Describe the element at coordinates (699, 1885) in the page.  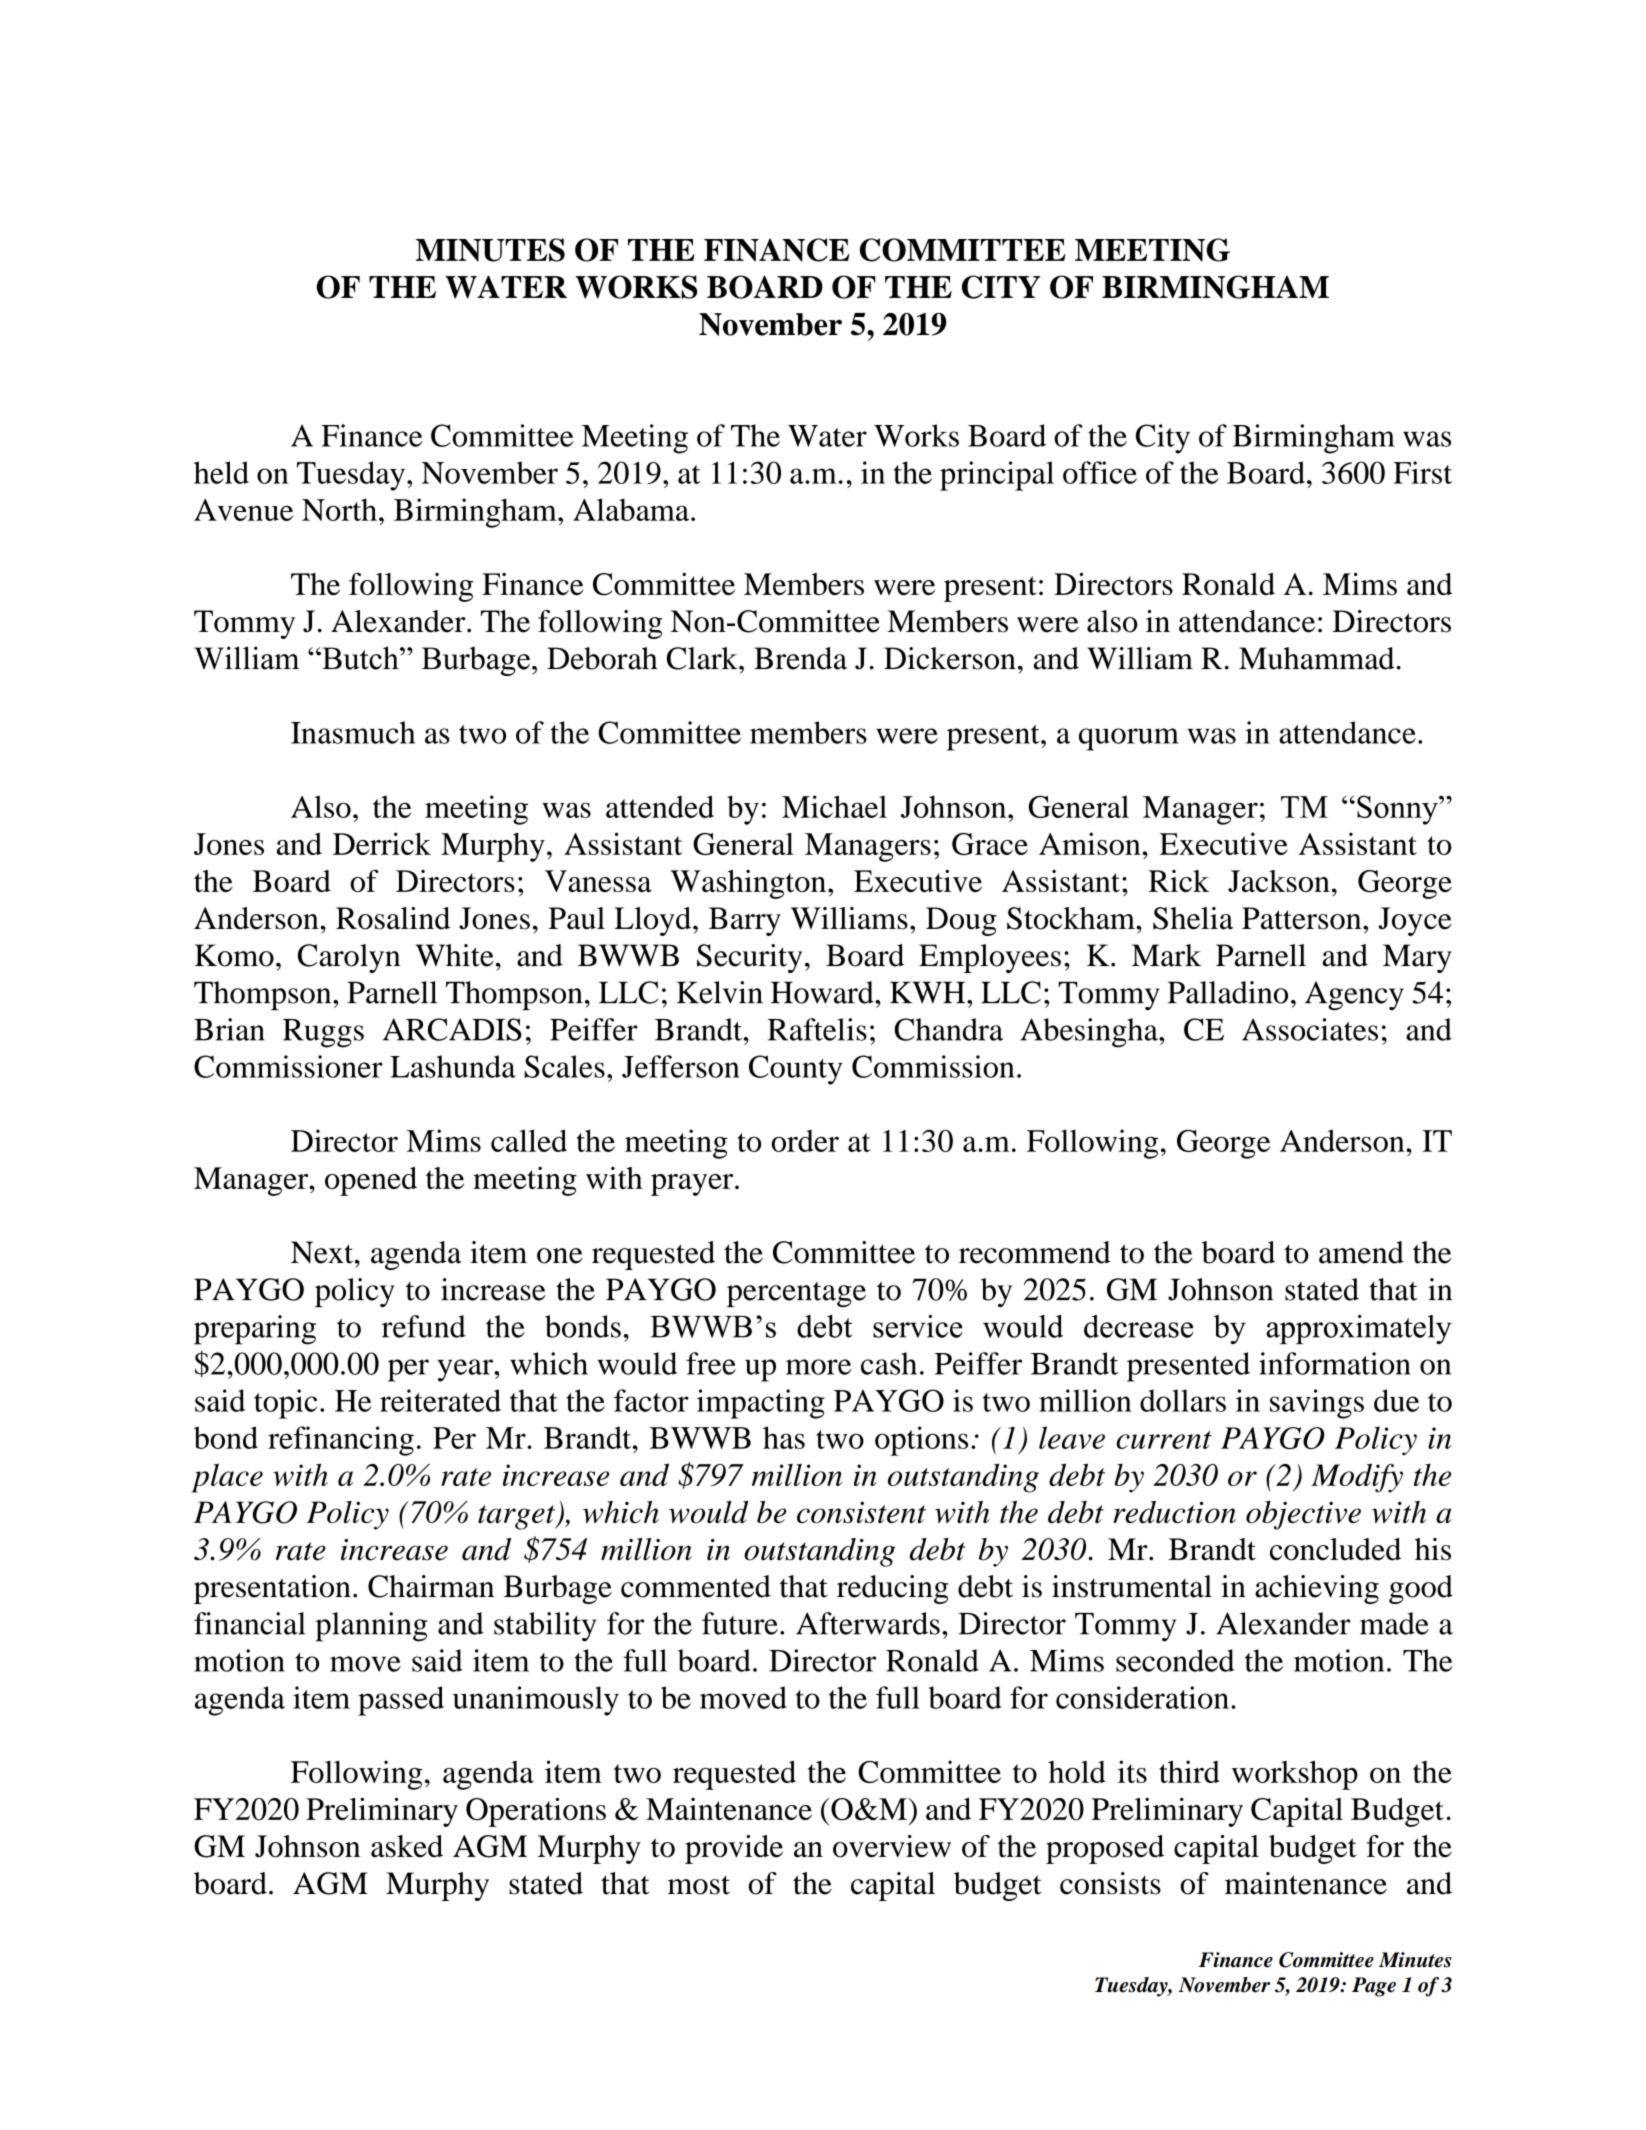
I see `most` at that location.
